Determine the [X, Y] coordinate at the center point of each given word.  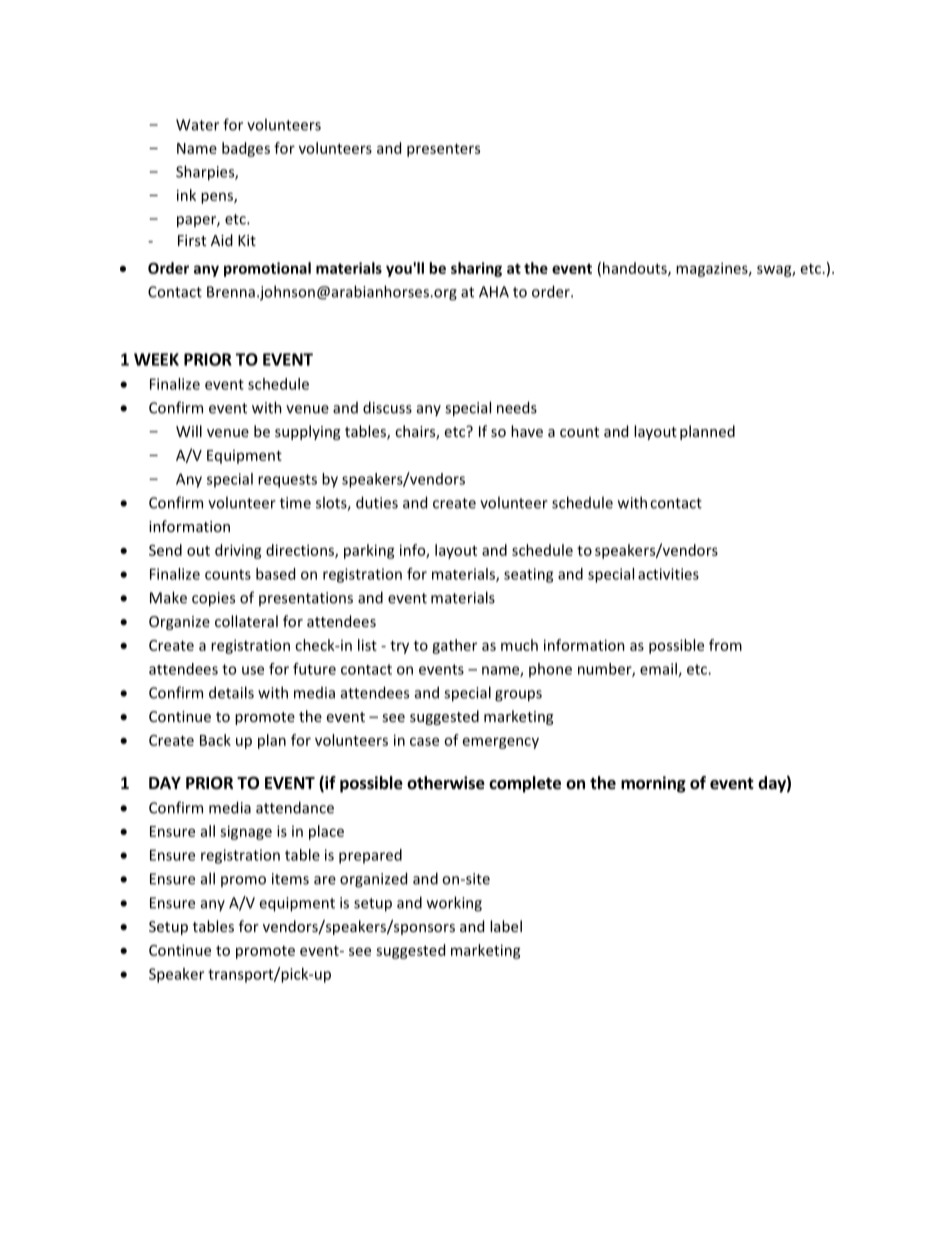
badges [246, 149]
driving [238, 551]
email [659, 670]
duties [377, 502]
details [231, 692]
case [424, 741]
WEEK [156, 359]
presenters [443, 150]
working [454, 904]
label [506, 926]
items [290, 879]
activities [668, 574]
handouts [636, 269]
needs [517, 407]
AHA [494, 292]
